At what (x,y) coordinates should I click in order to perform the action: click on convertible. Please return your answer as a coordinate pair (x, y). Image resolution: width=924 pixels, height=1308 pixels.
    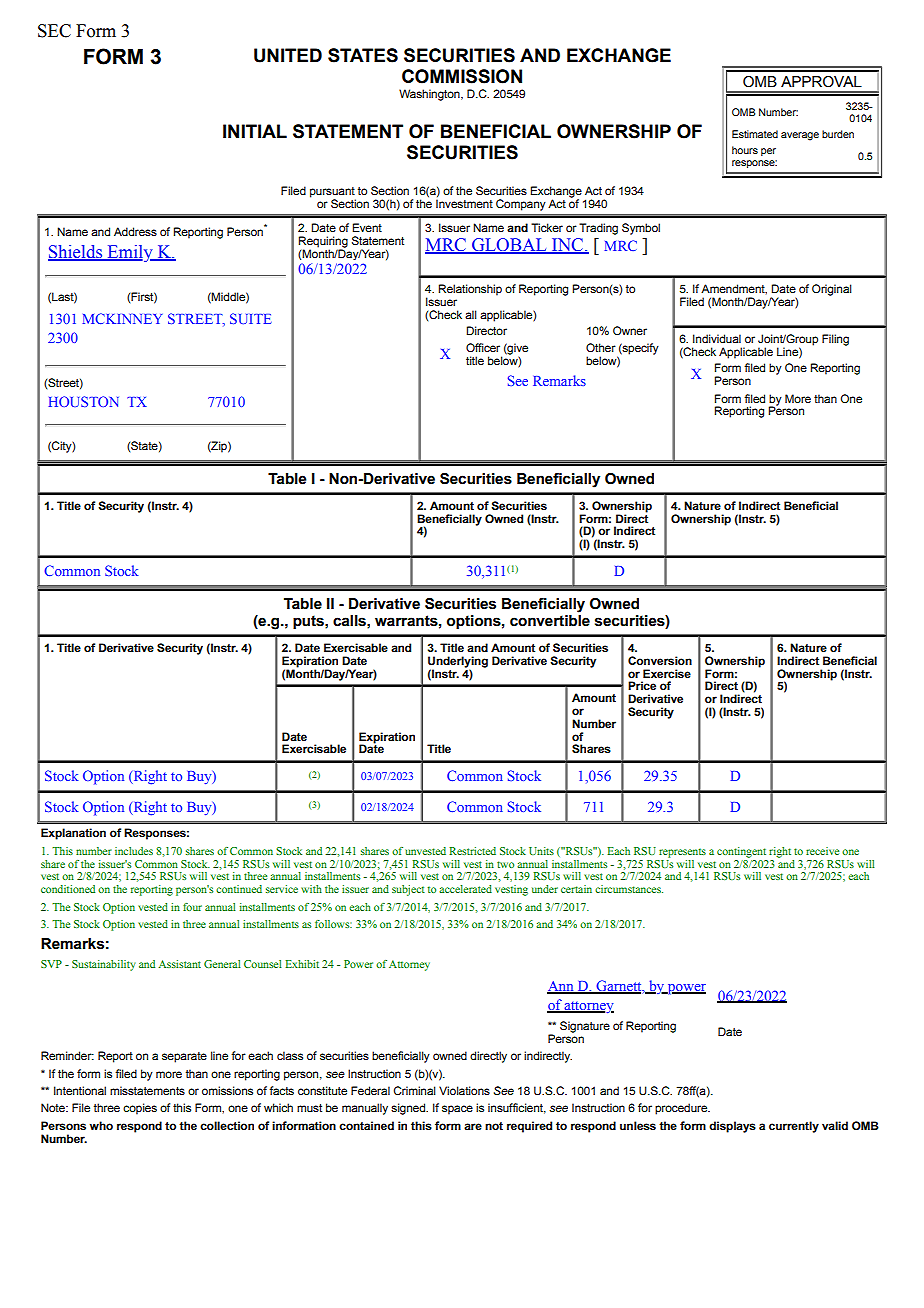
    Looking at the image, I should click on (550, 621).
